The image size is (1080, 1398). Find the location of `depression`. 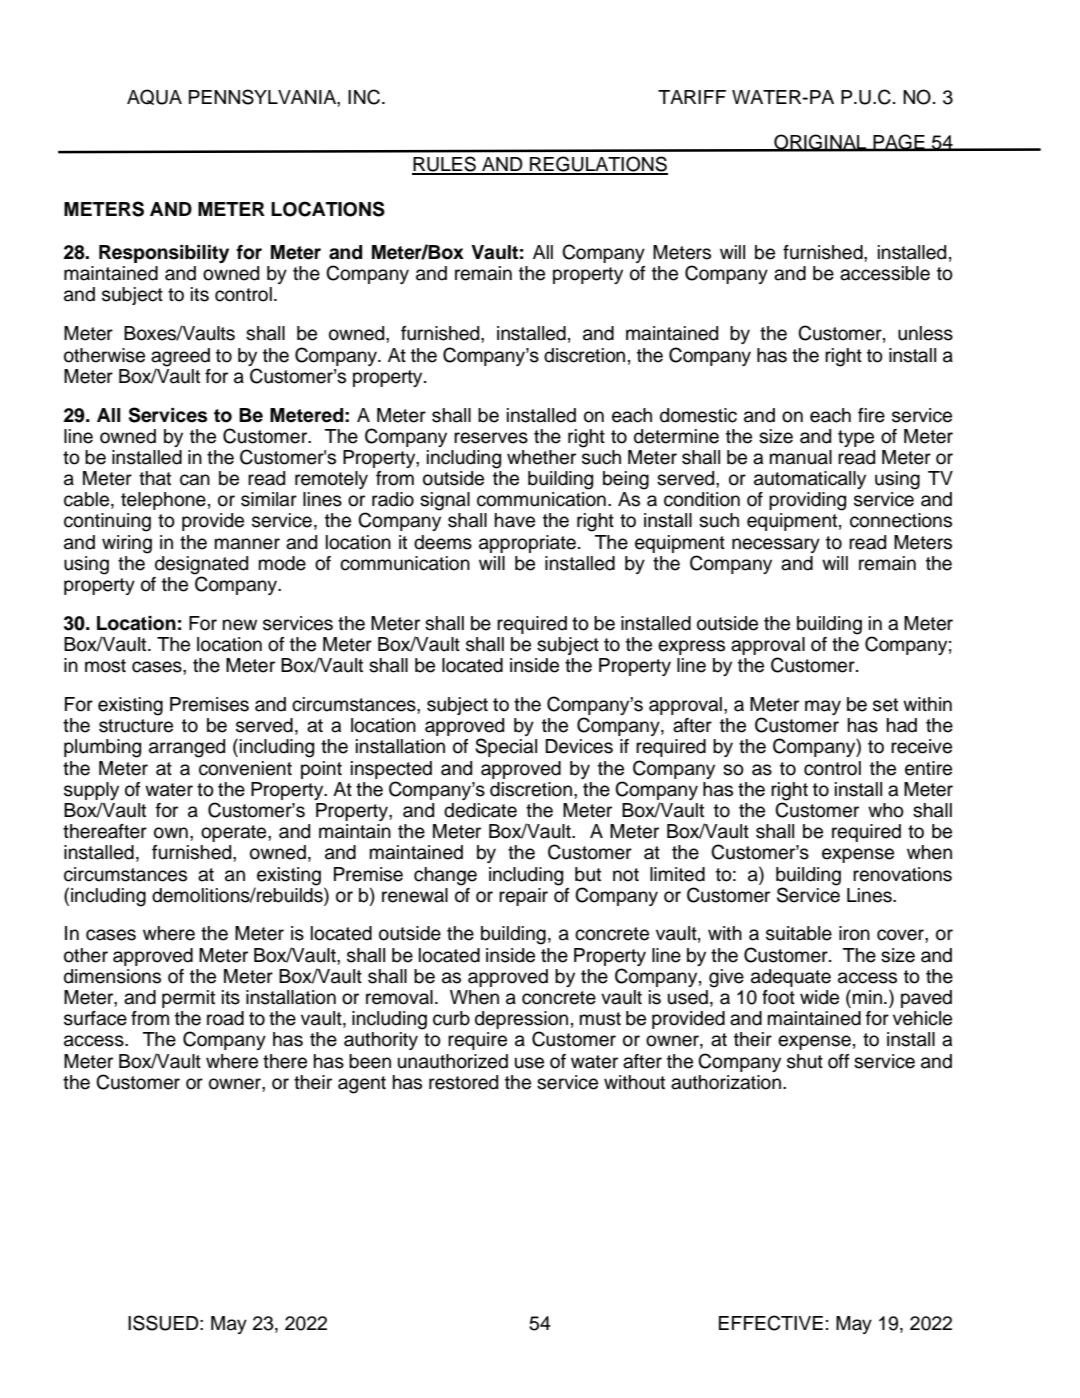

depression is located at coordinates (521, 1021).
